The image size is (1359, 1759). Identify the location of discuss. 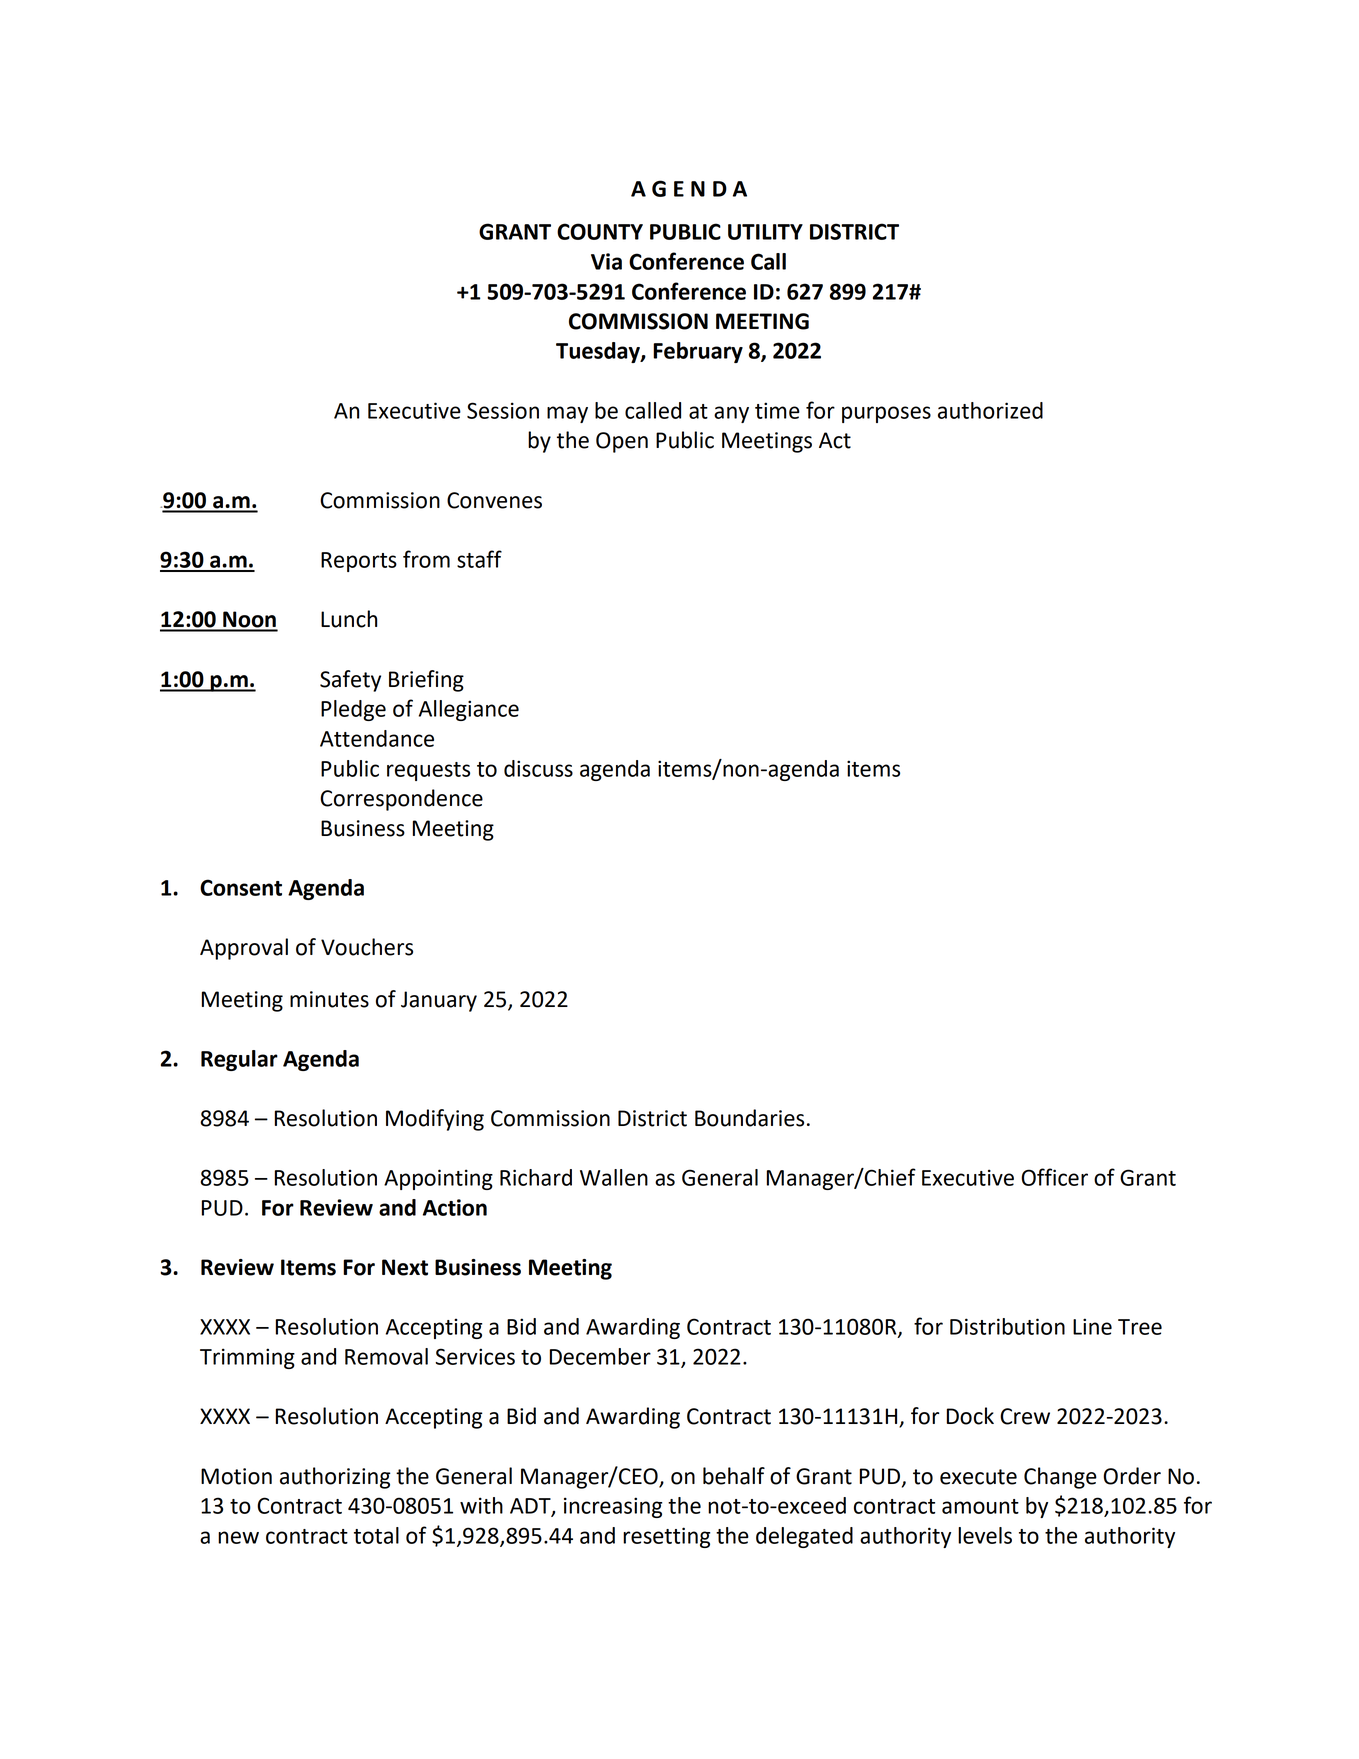
(538, 768).
